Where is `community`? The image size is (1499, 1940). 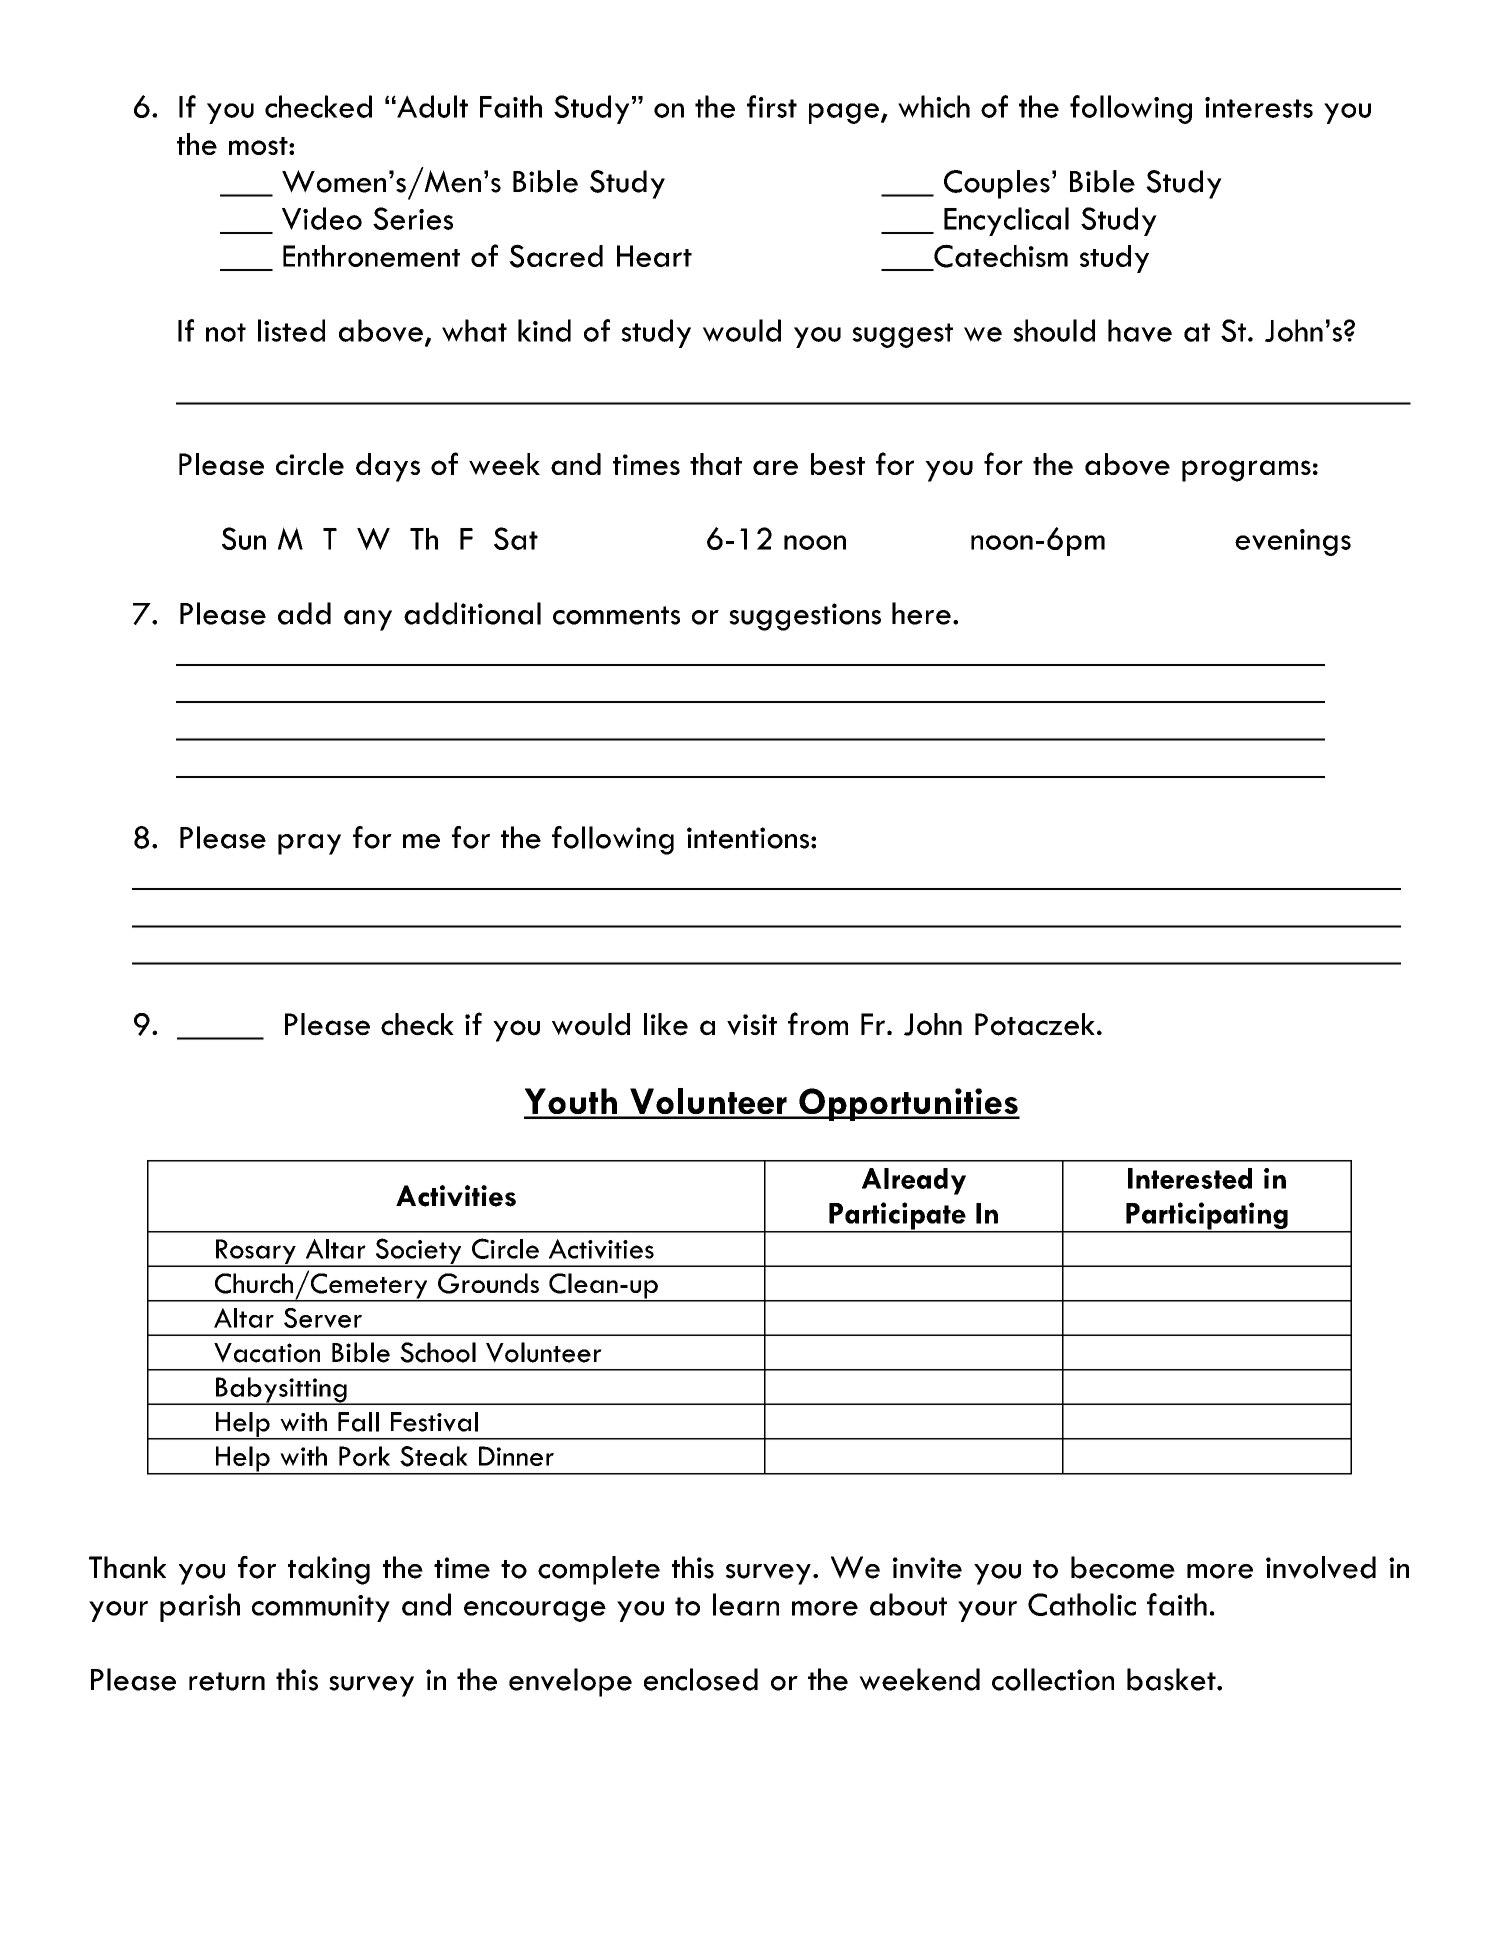 community is located at coordinates (321, 1608).
